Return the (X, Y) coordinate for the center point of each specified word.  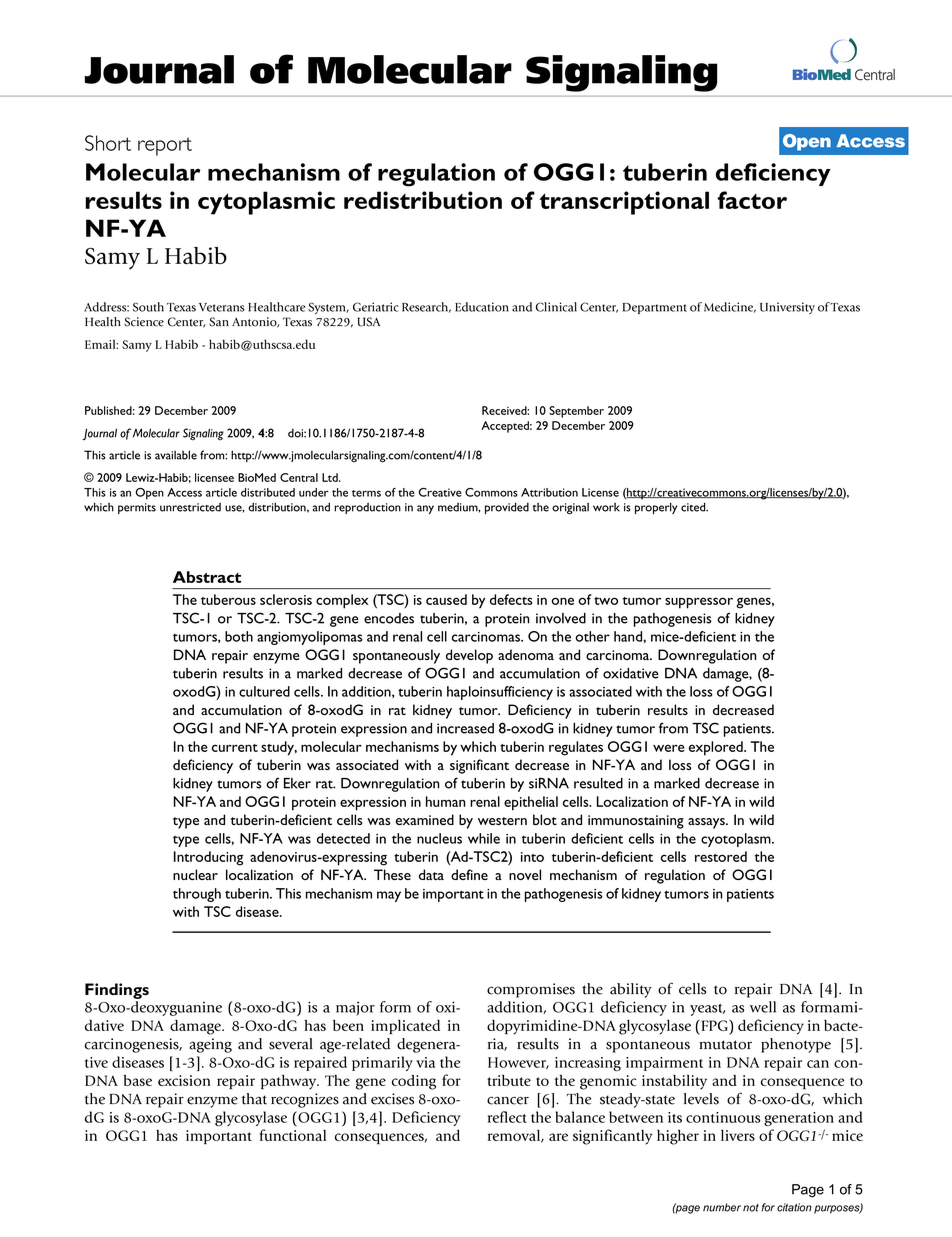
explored (717, 748)
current (235, 748)
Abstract (207, 577)
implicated (405, 1027)
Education (482, 307)
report (165, 146)
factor (752, 200)
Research (426, 307)
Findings (117, 992)
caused (446, 599)
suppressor (699, 603)
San (219, 322)
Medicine (730, 307)
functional (293, 1135)
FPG (714, 1025)
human (446, 801)
